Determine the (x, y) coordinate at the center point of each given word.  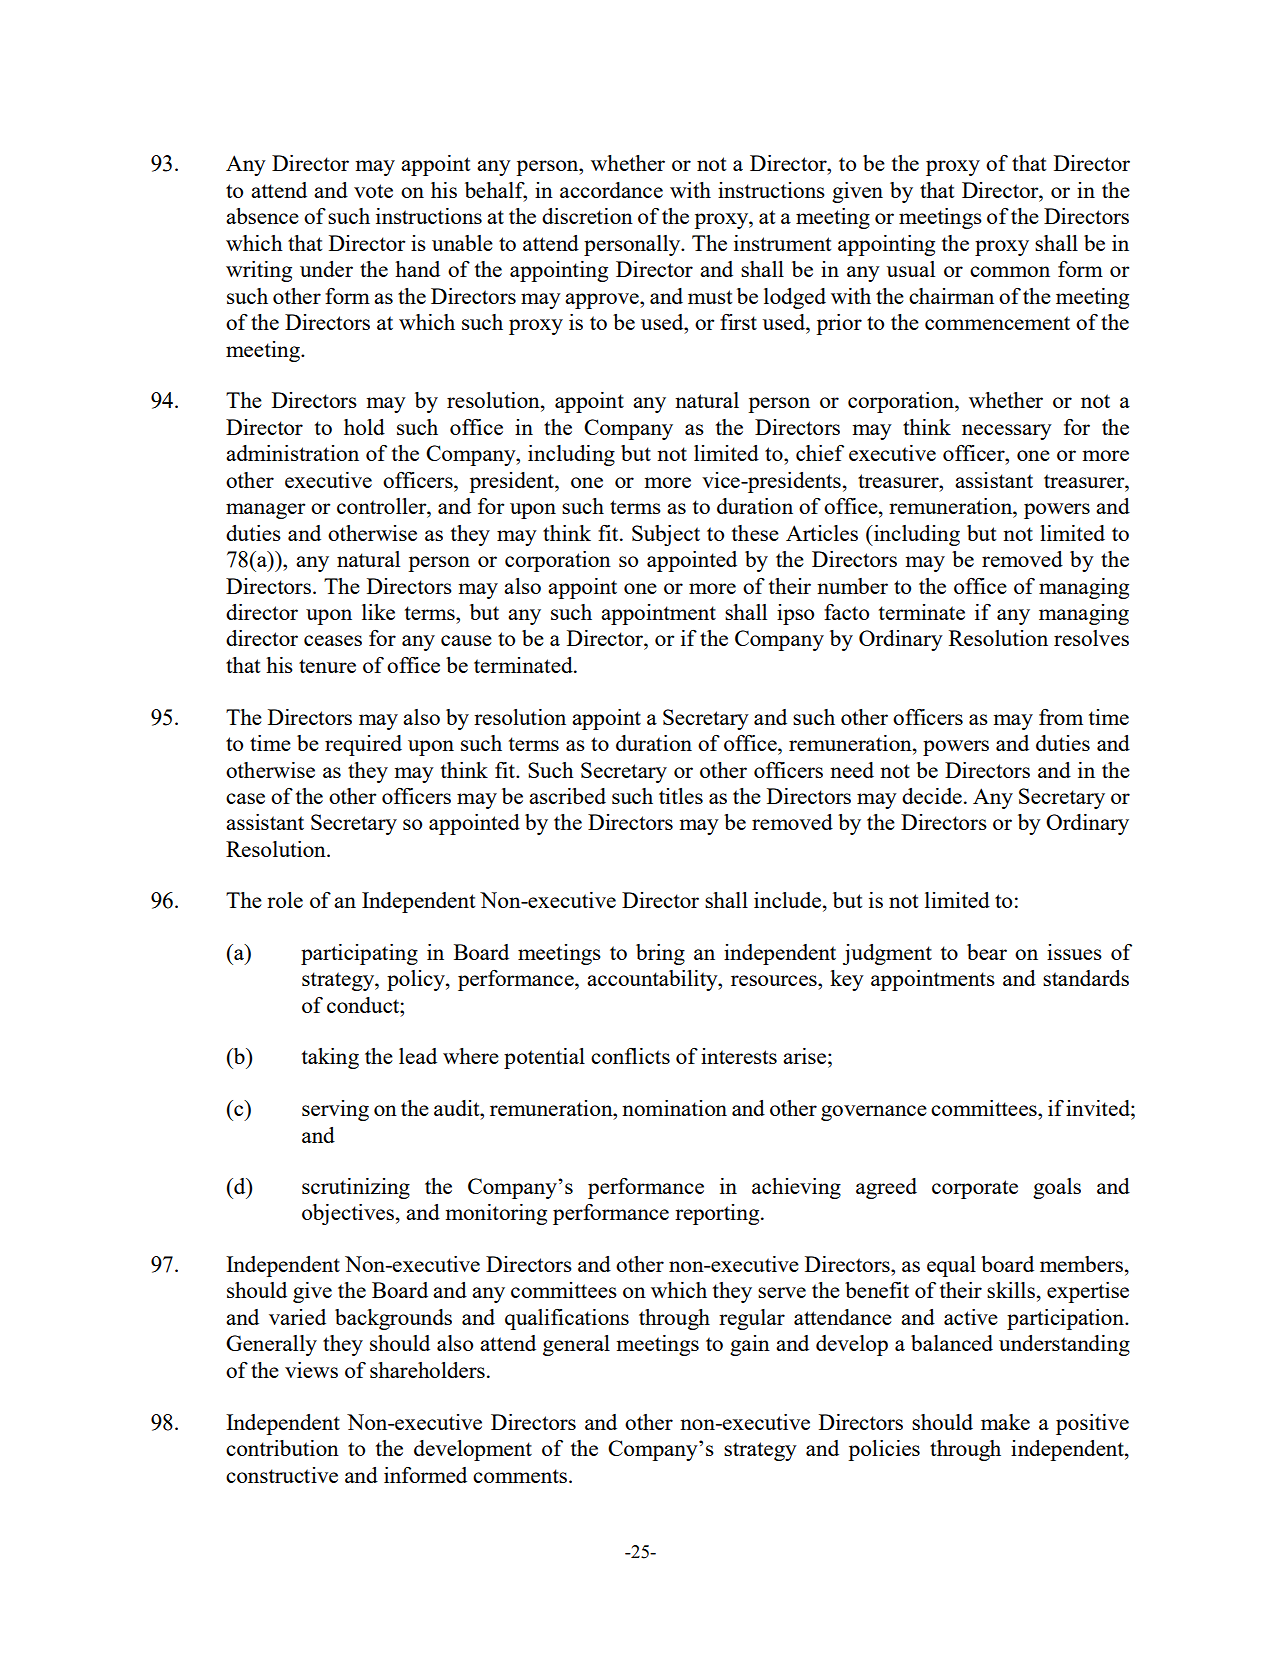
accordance (611, 190)
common (1010, 271)
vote (373, 191)
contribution (282, 1448)
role (285, 900)
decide (932, 796)
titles (681, 796)
